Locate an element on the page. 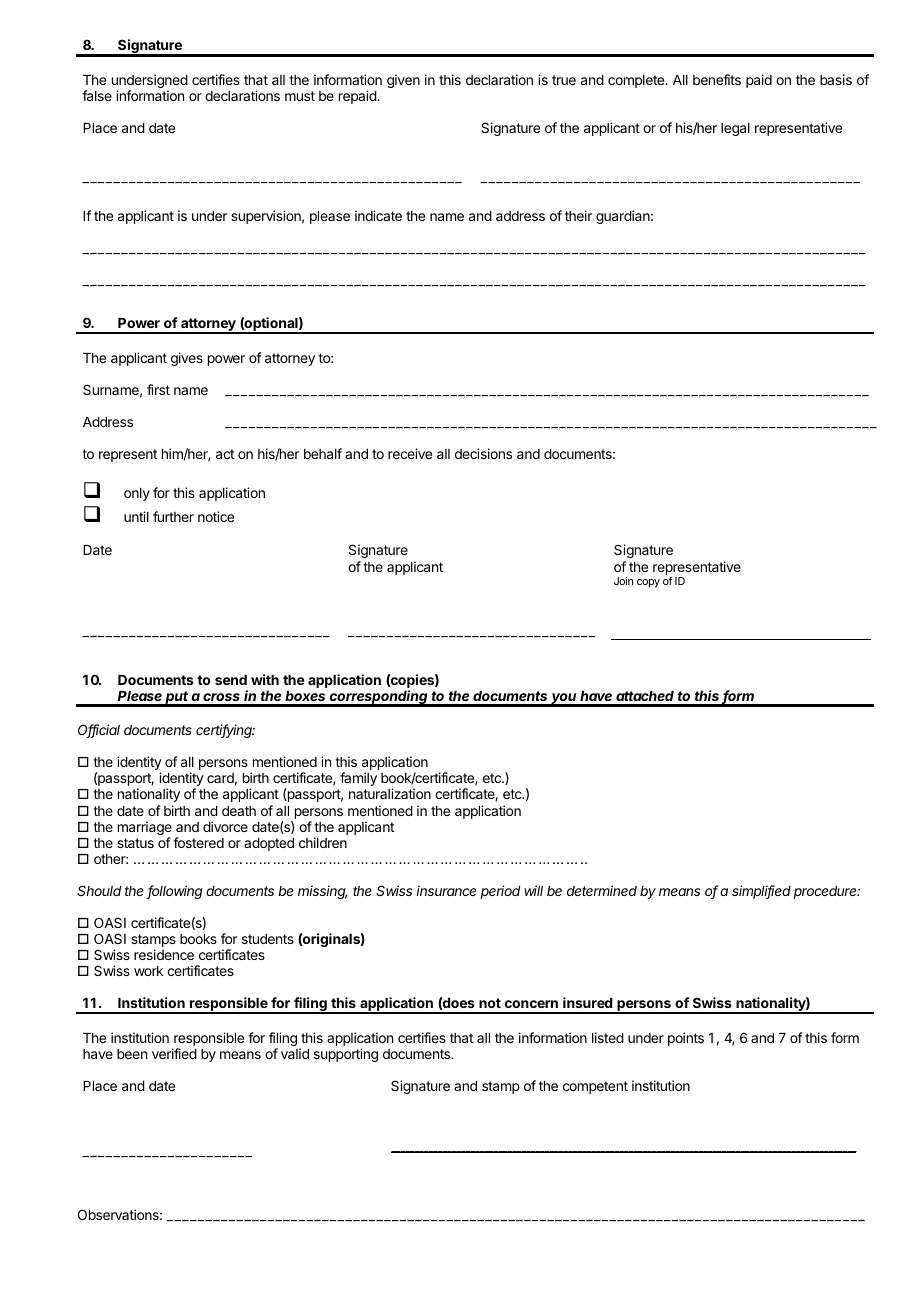 This image has width=924, height=1308. decisions is located at coordinates (483, 453).
